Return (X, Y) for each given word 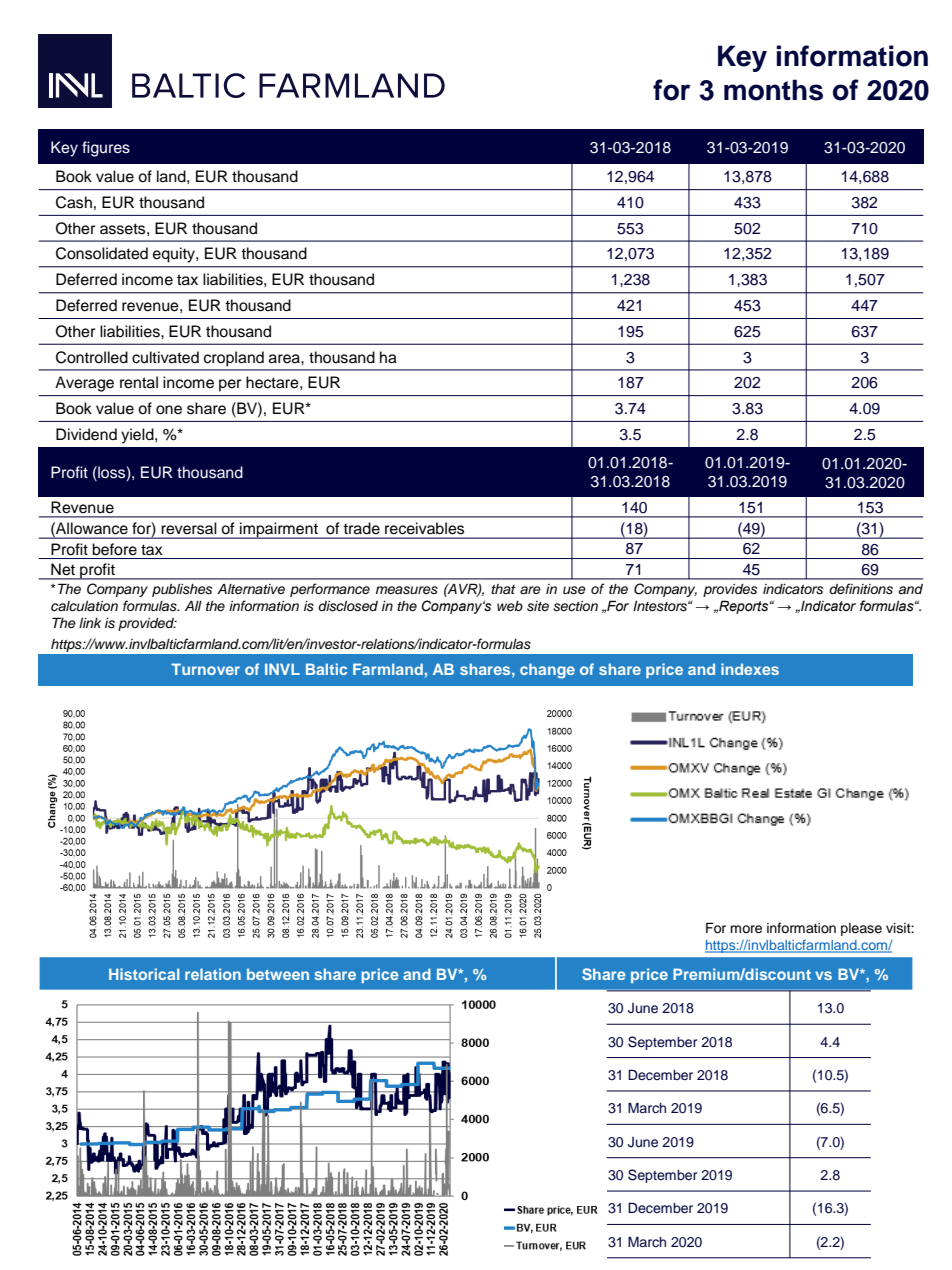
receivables (424, 528)
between (278, 974)
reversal (189, 528)
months (773, 90)
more (746, 929)
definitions (861, 589)
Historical (144, 974)
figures (106, 149)
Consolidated (102, 253)
